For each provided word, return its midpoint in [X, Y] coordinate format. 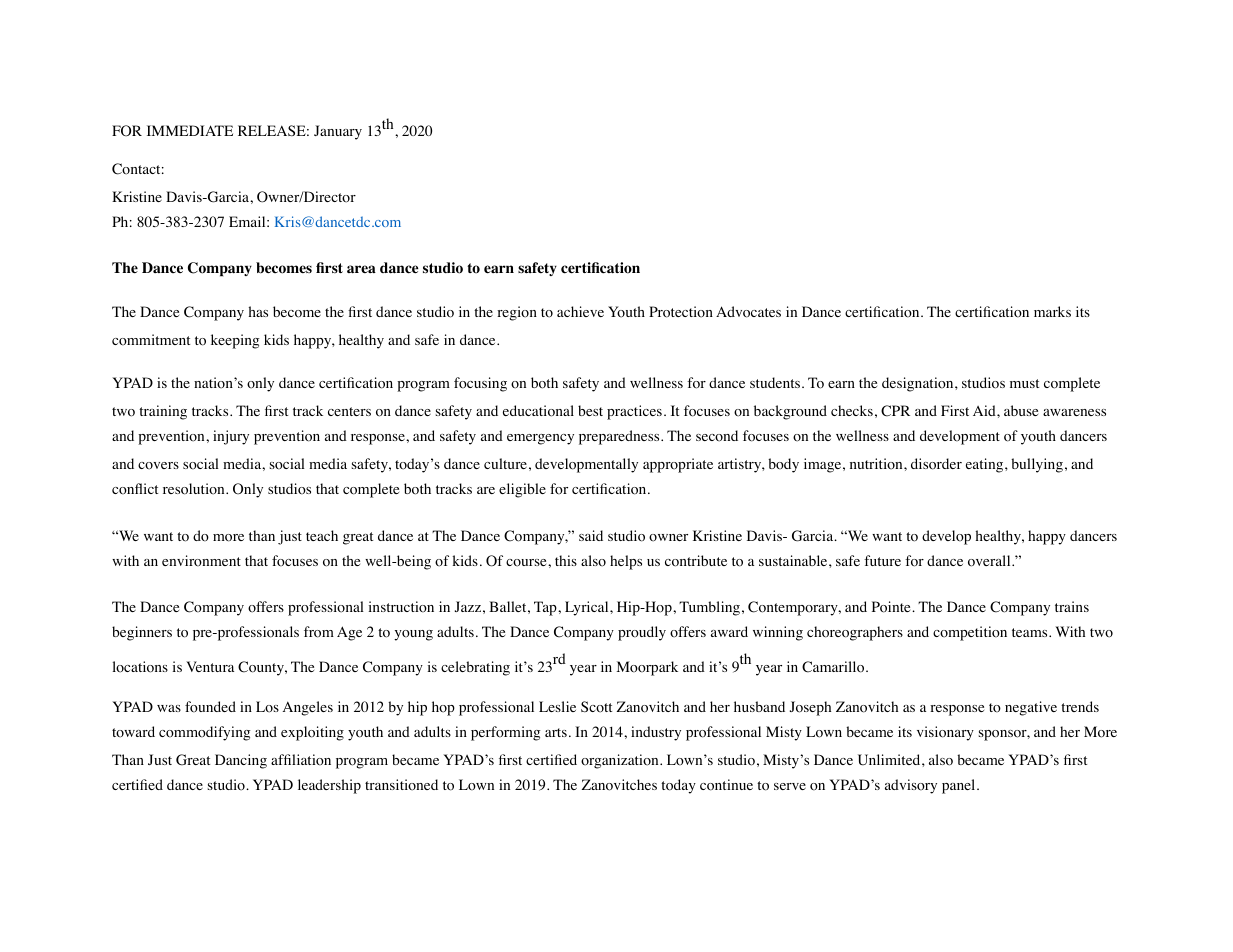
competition [970, 633]
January [338, 132]
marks [1052, 311]
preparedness [620, 437]
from [319, 632]
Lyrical [588, 608]
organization [621, 761]
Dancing [241, 761]
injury [231, 437]
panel [960, 786]
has [258, 311]
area [361, 269]
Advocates [748, 312]
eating [986, 465]
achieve [580, 311]
